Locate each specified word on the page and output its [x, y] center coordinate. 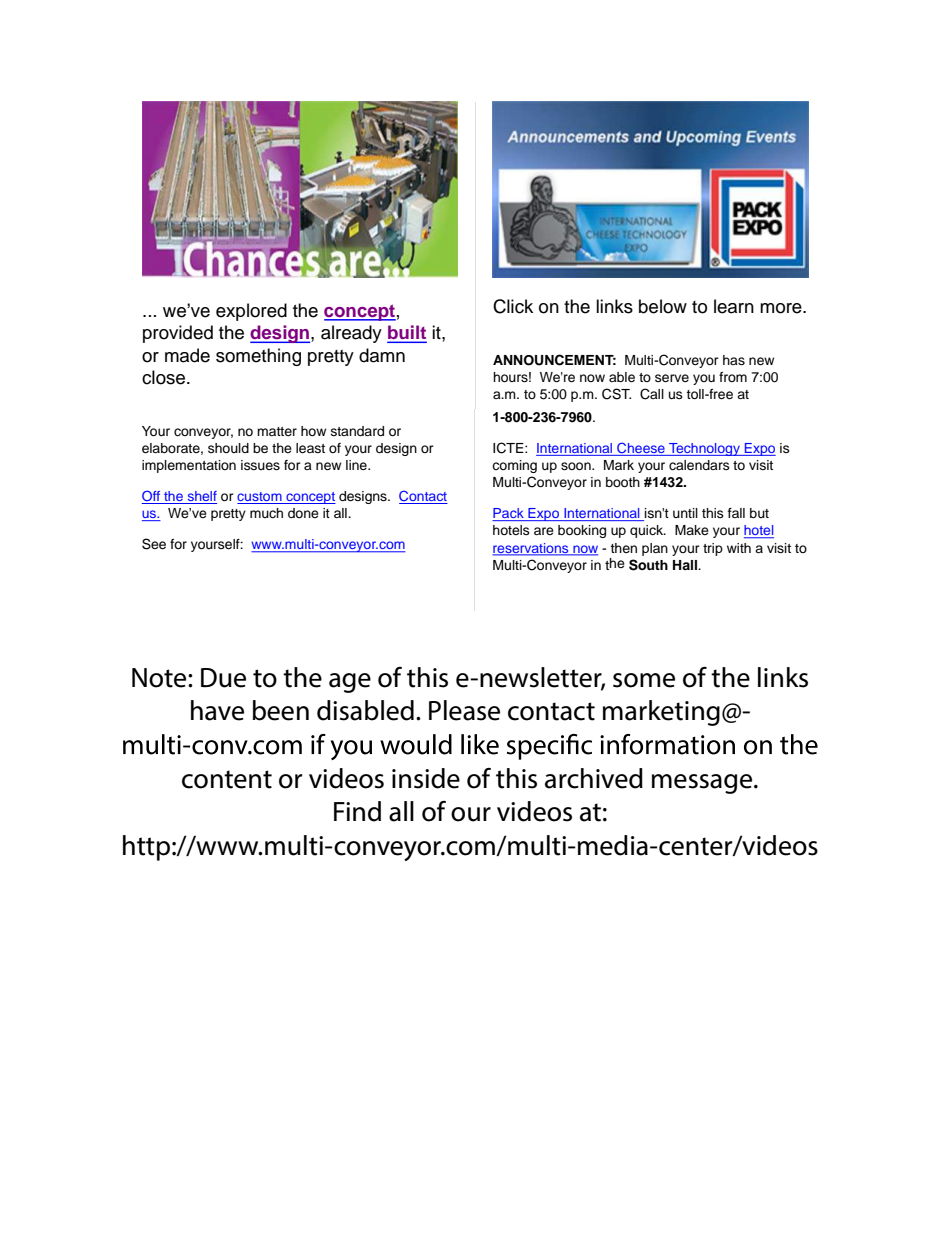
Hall [686, 565]
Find [357, 811]
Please [464, 710]
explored [251, 312]
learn [734, 306]
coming [514, 466]
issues [260, 465]
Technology [704, 449]
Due [223, 678]
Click [513, 306]
